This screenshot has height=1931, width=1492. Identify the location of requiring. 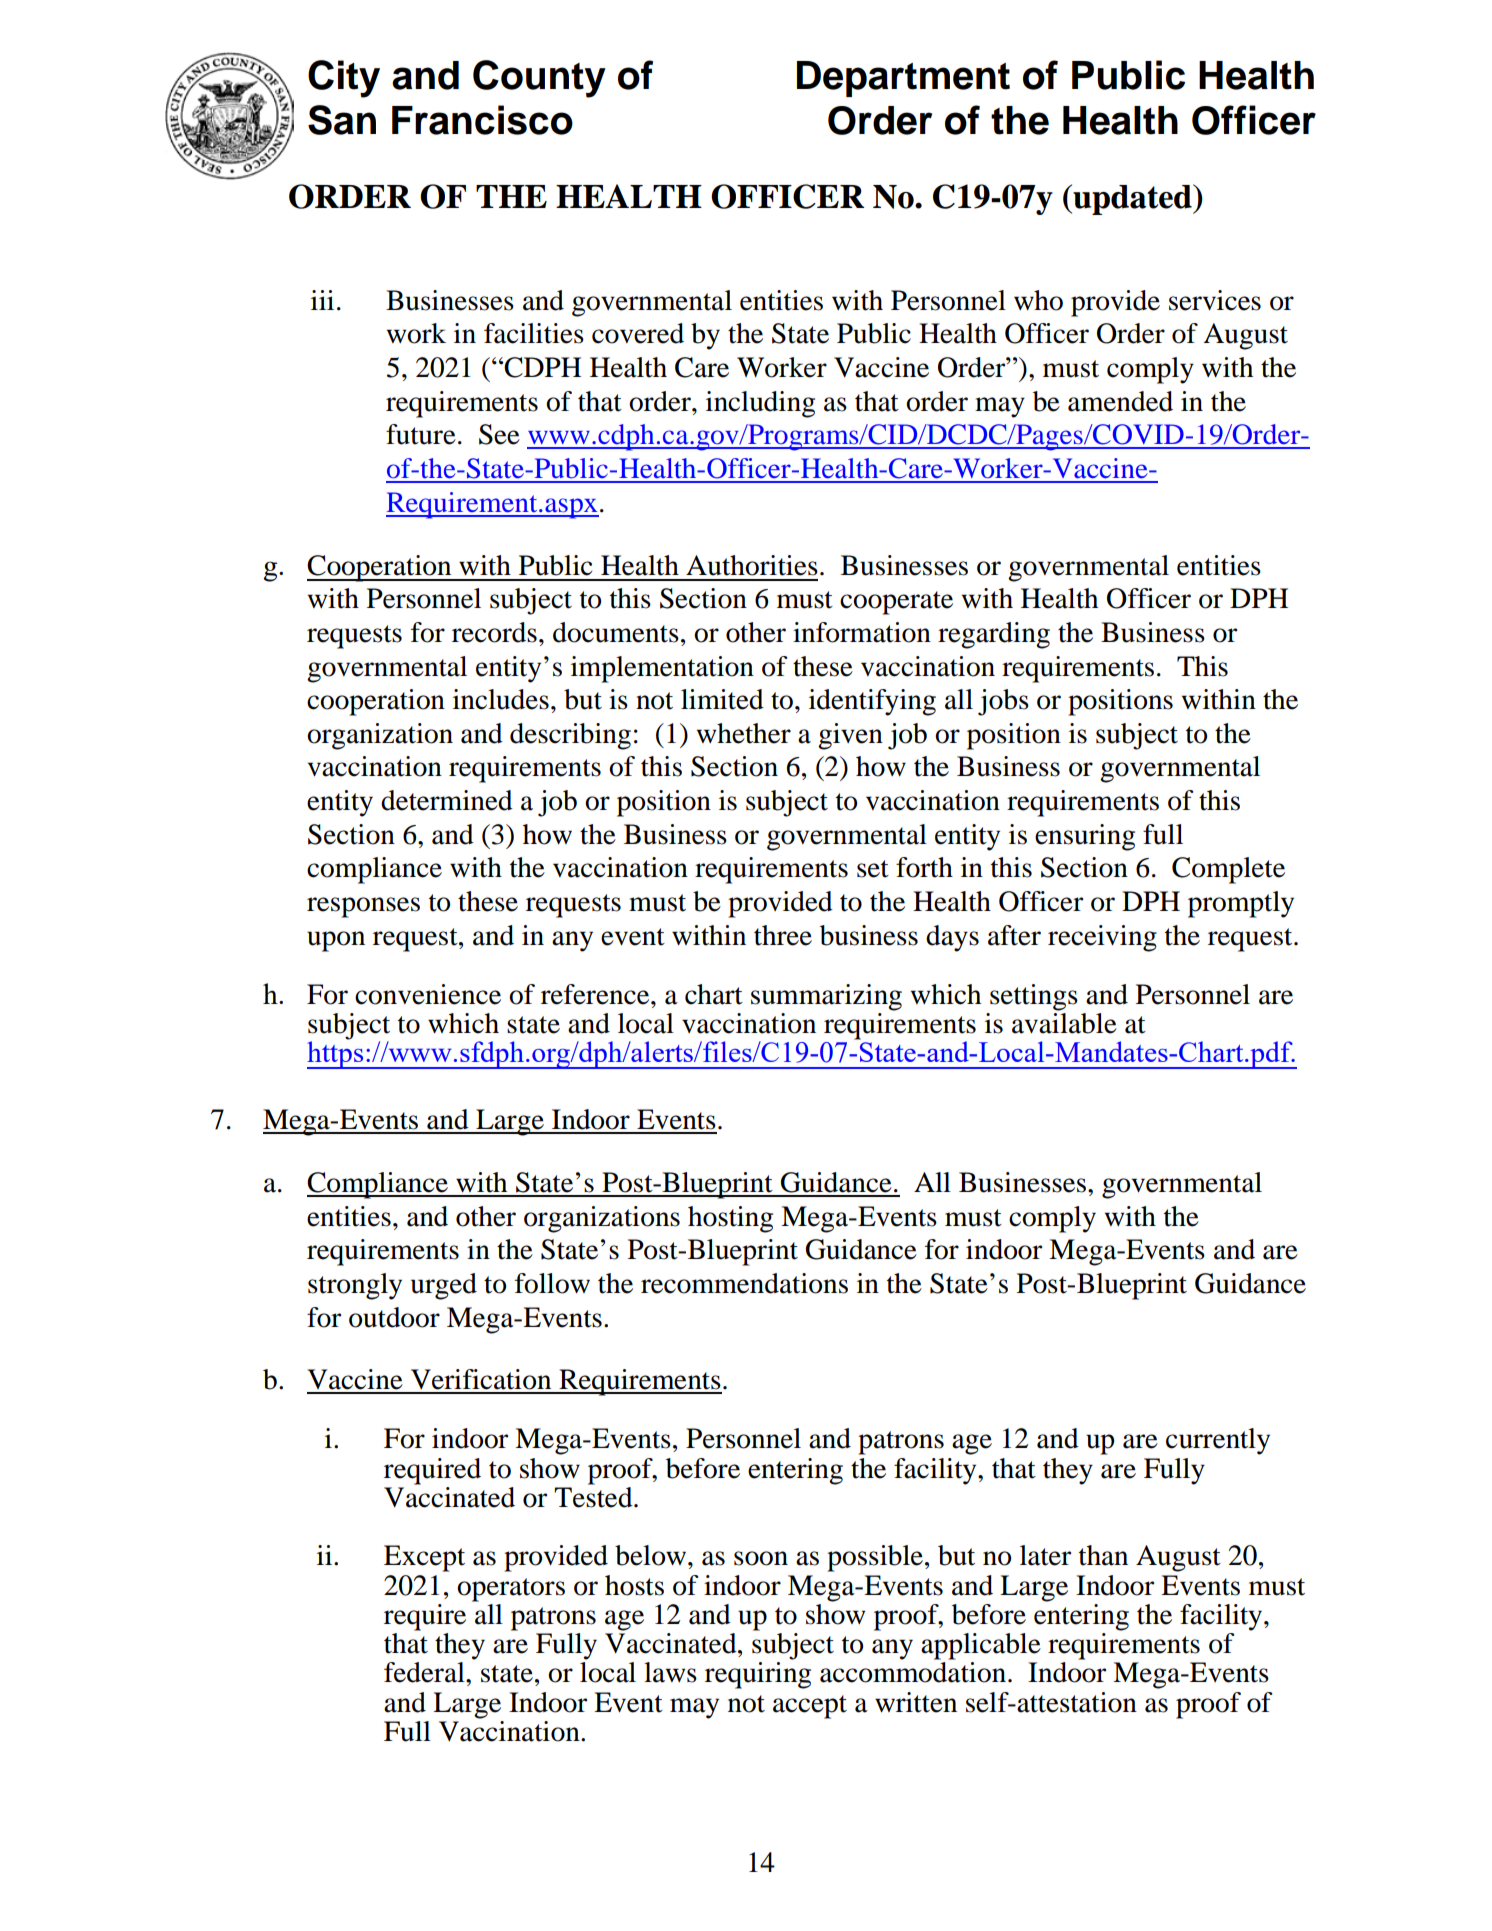
(758, 1675).
